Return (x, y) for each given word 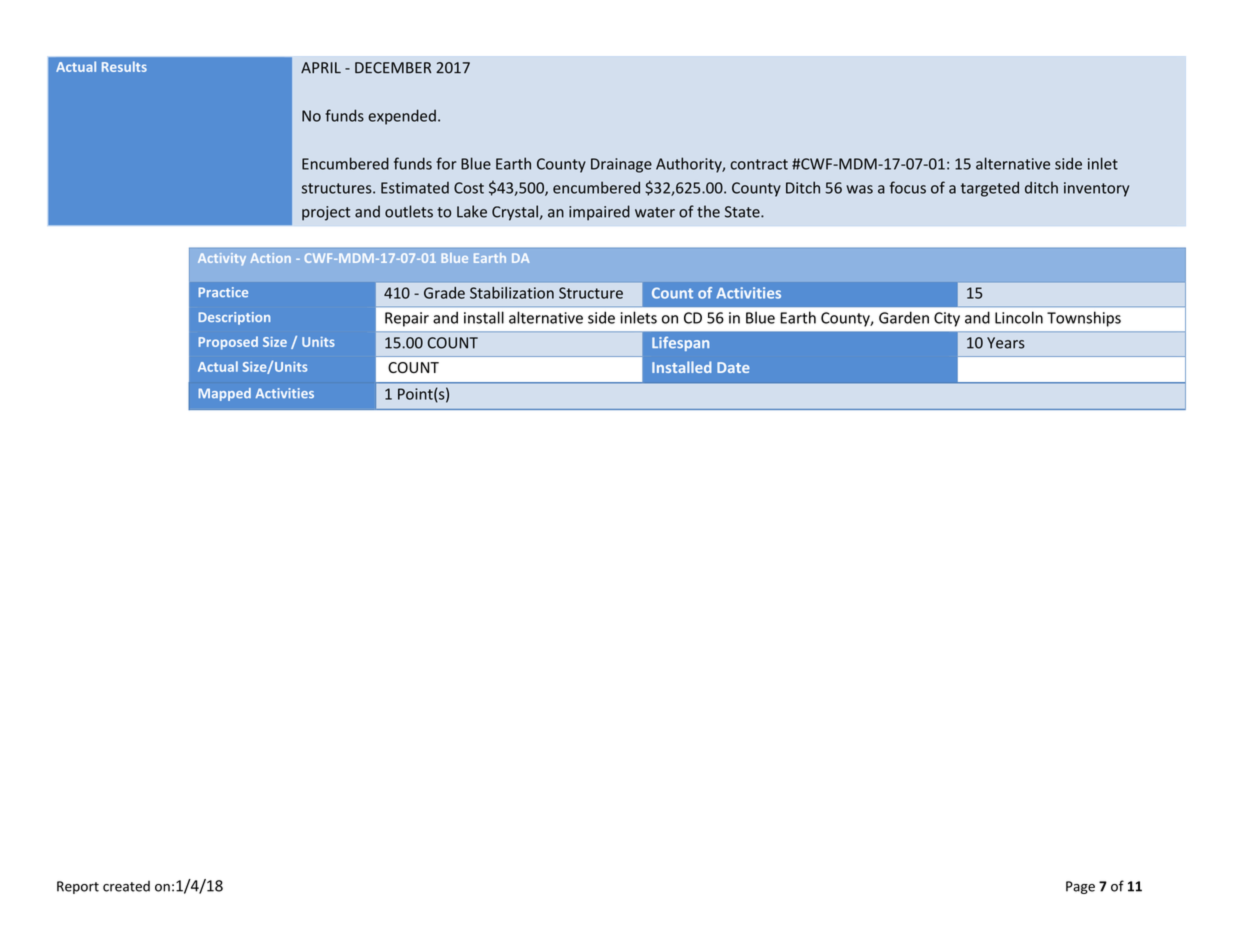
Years (1006, 343)
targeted (990, 189)
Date (733, 367)
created (126, 886)
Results (124, 66)
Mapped (224, 394)
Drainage (621, 165)
